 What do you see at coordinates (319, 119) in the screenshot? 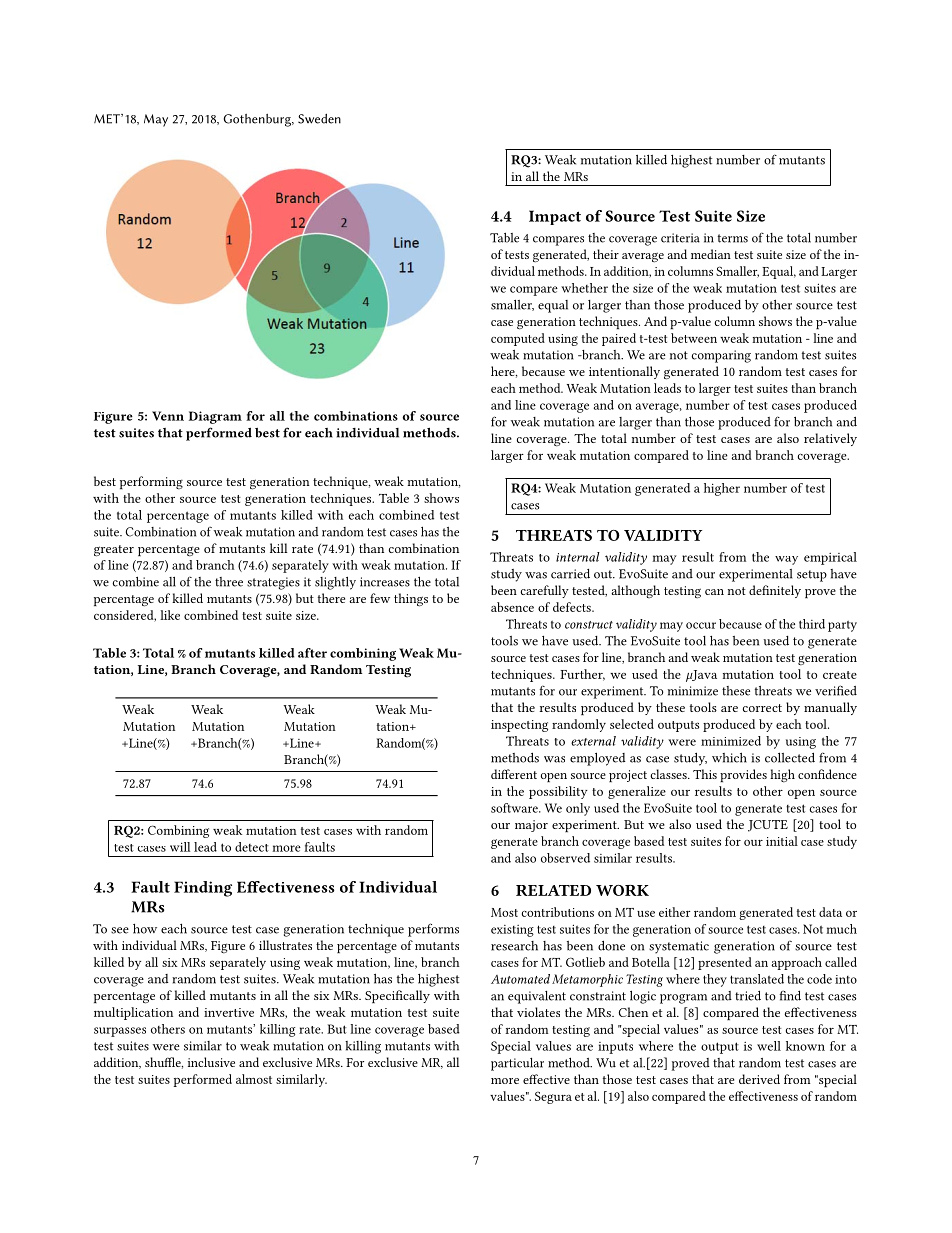
I see `Sweden` at bounding box center [319, 119].
